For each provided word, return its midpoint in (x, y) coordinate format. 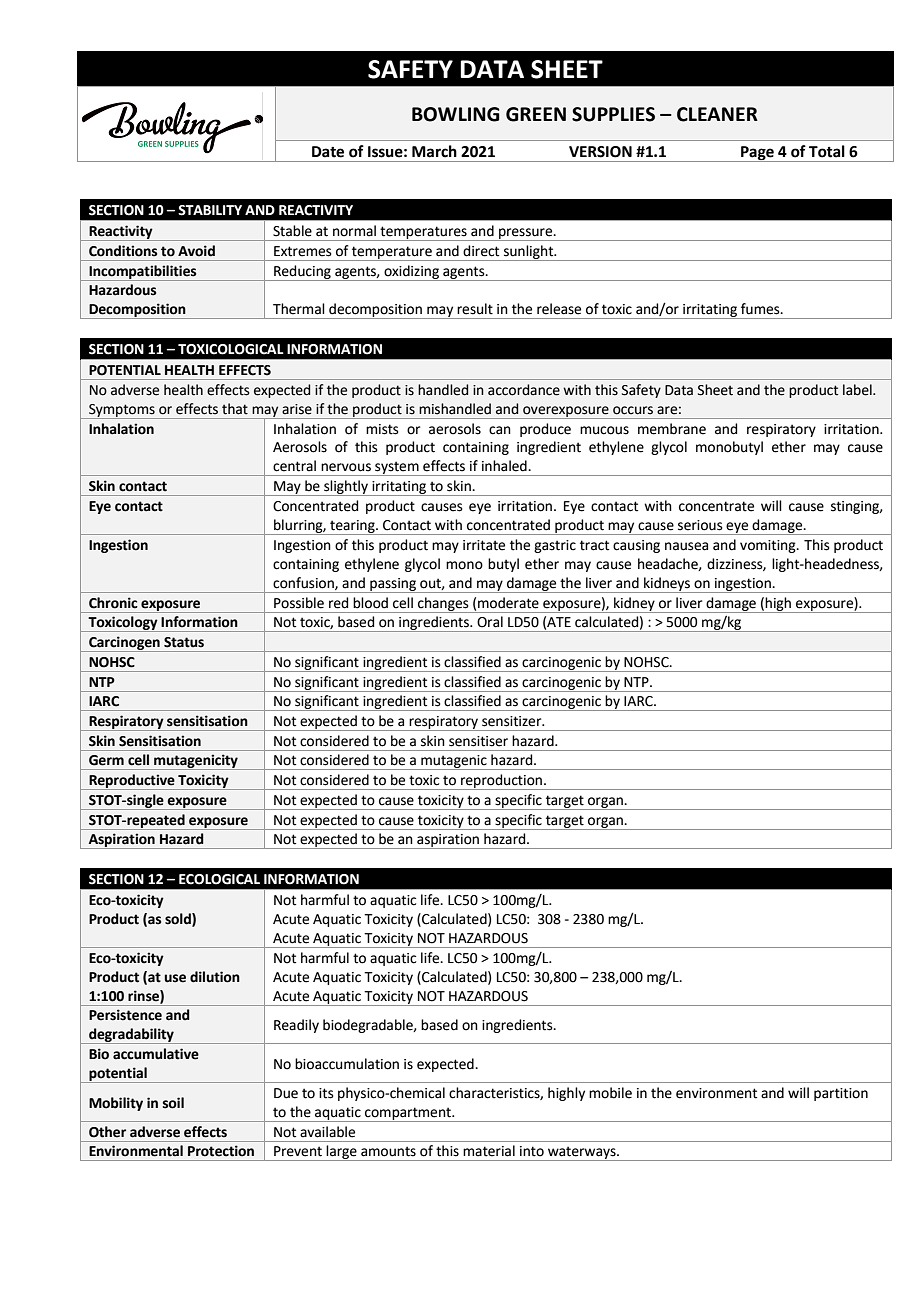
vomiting (769, 546)
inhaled (505, 466)
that (235, 409)
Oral (490, 621)
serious (700, 525)
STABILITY (210, 210)
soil (173, 1103)
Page (757, 154)
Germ (106, 760)
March (434, 151)
